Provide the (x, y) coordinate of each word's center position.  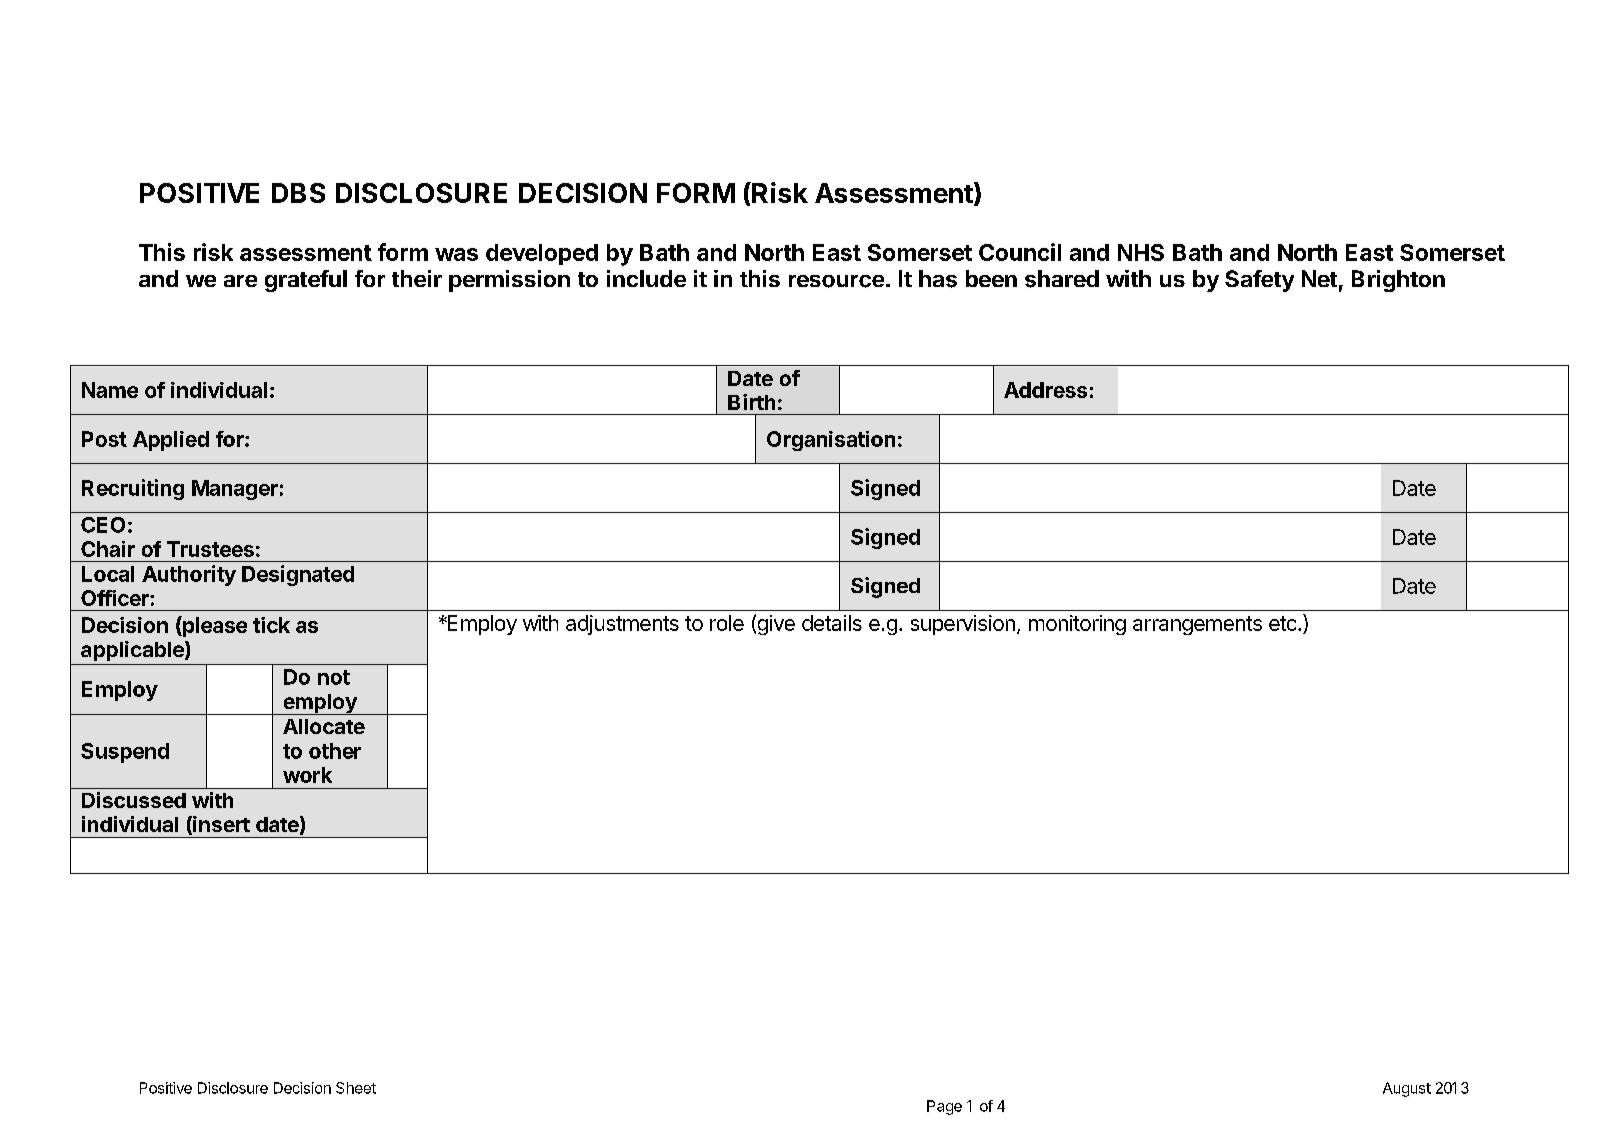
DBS (298, 193)
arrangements (1197, 625)
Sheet (356, 1088)
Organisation (831, 441)
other (335, 751)
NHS (1141, 252)
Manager (235, 490)
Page (944, 1107)
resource (836, 281)
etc (1284, 623)
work (307, 775)
